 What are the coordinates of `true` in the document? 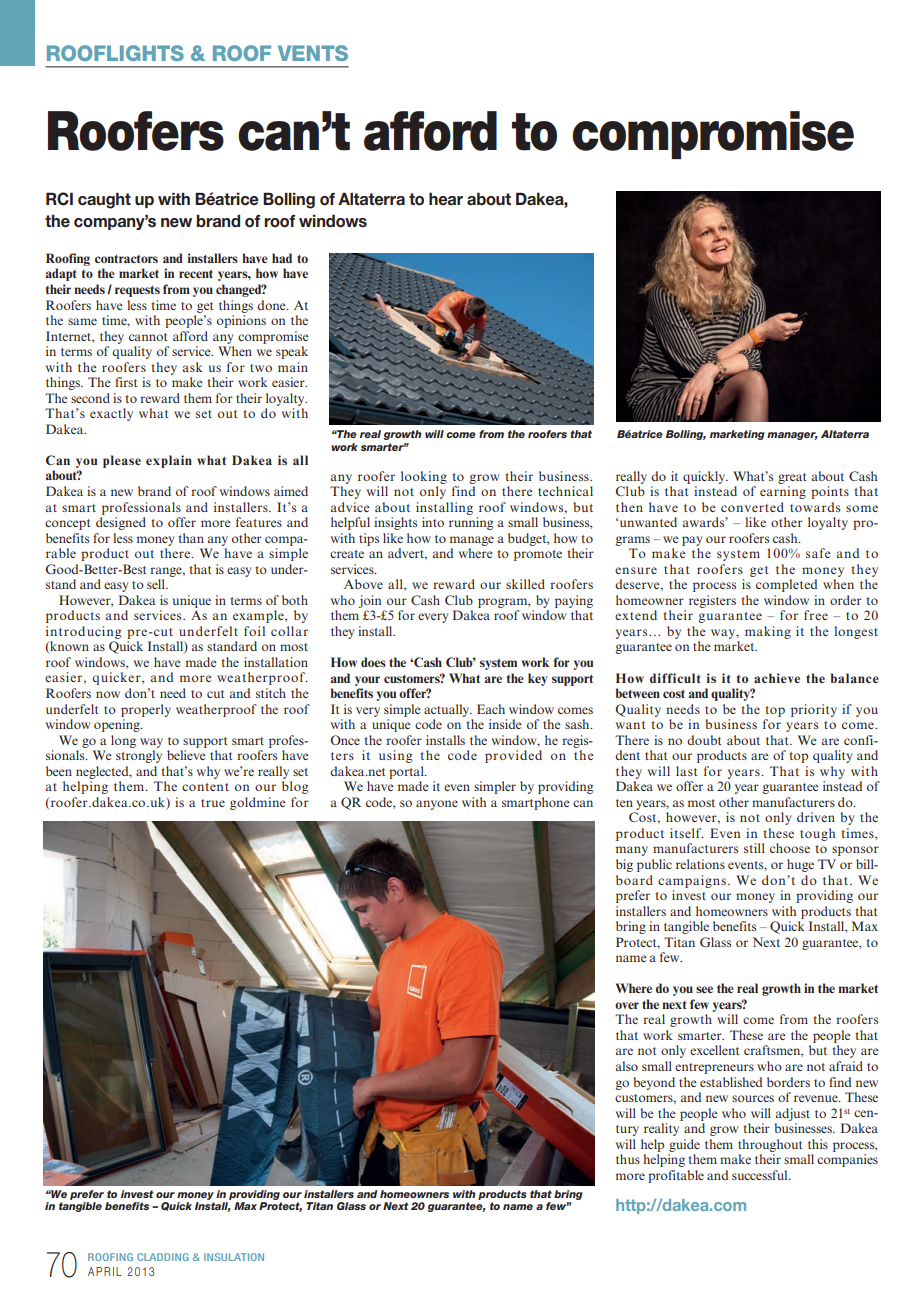 It's located at (213, 803).
